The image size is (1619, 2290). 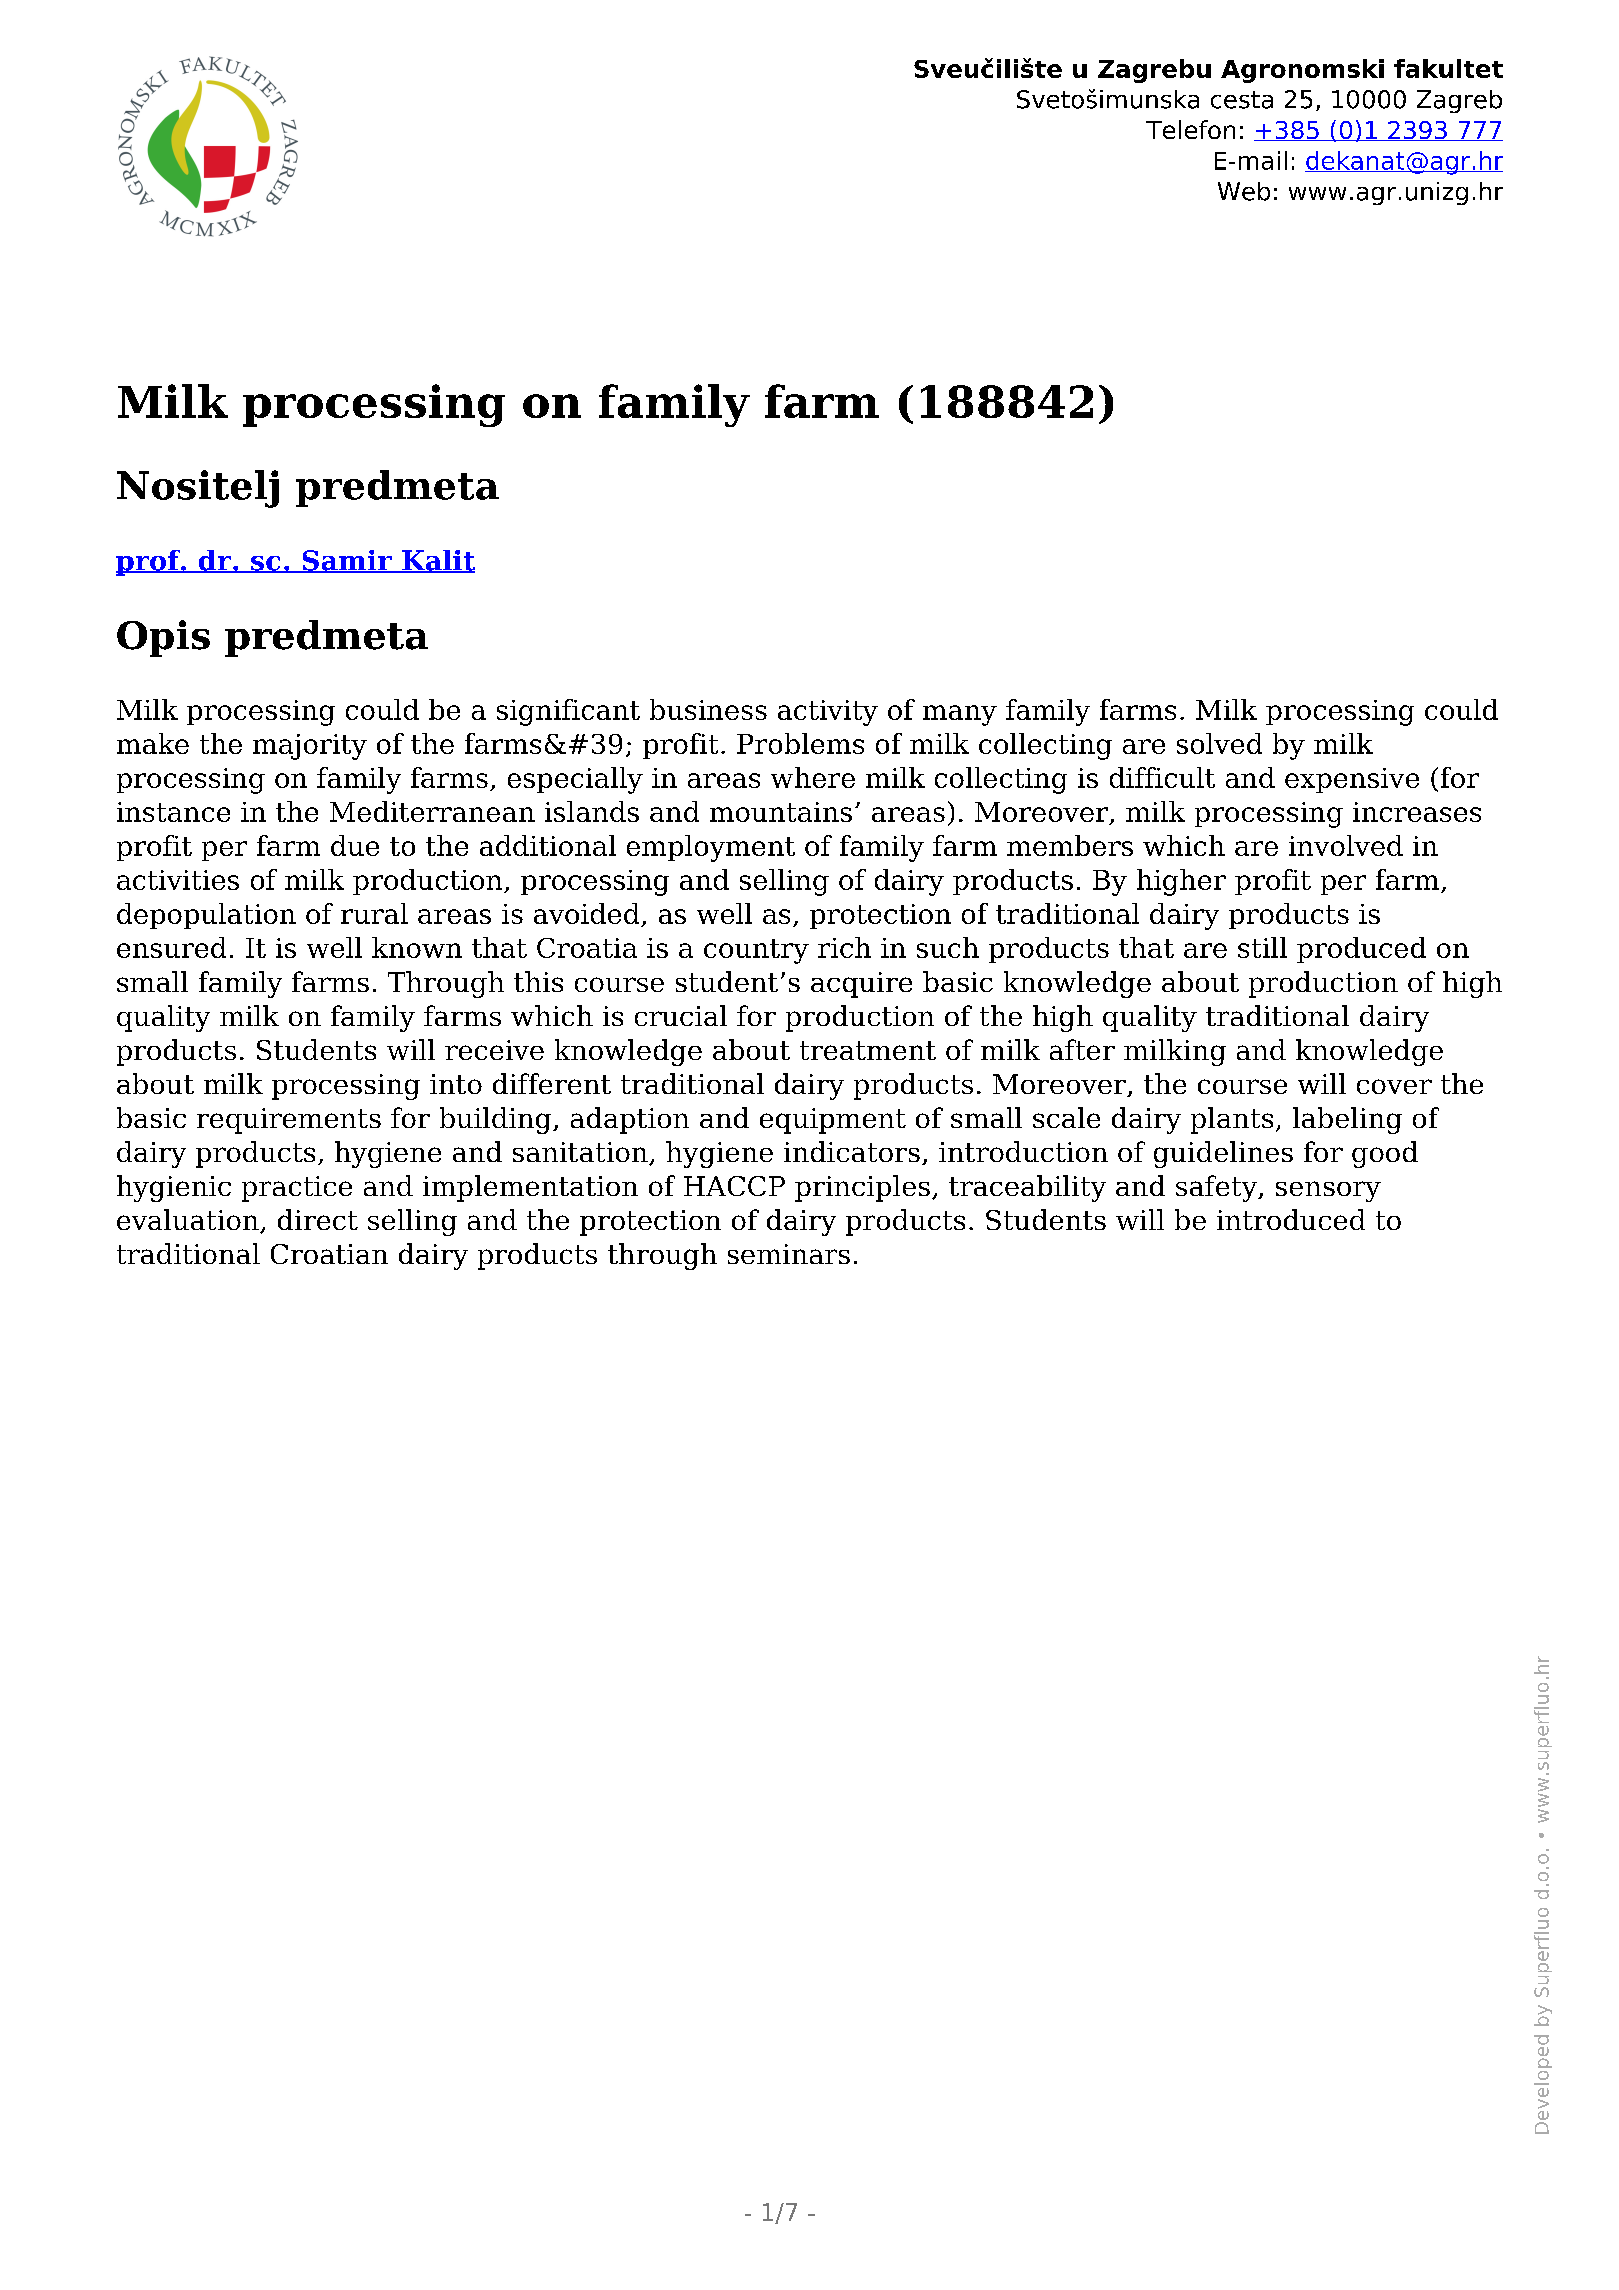 I want to click on solved, so click(x=1219, y=743).
